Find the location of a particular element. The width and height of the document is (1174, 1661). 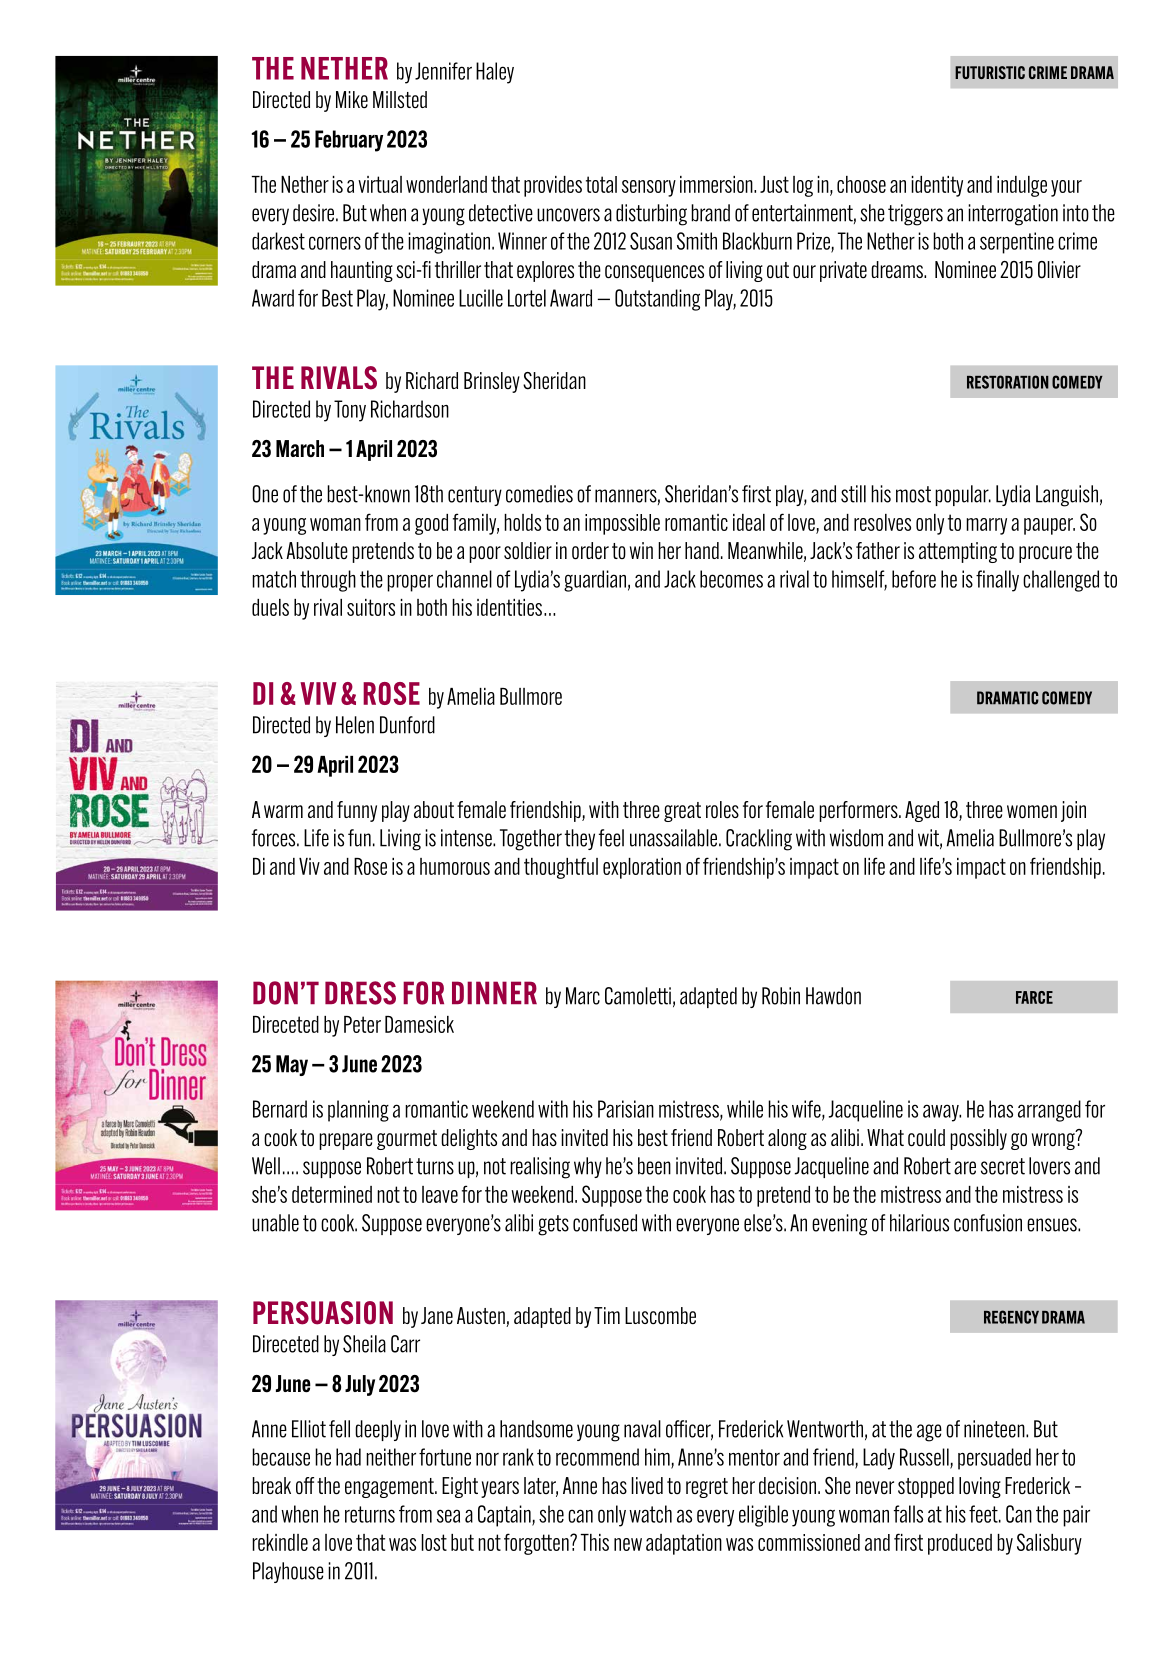

finally is located at coordinates (997, 581).
